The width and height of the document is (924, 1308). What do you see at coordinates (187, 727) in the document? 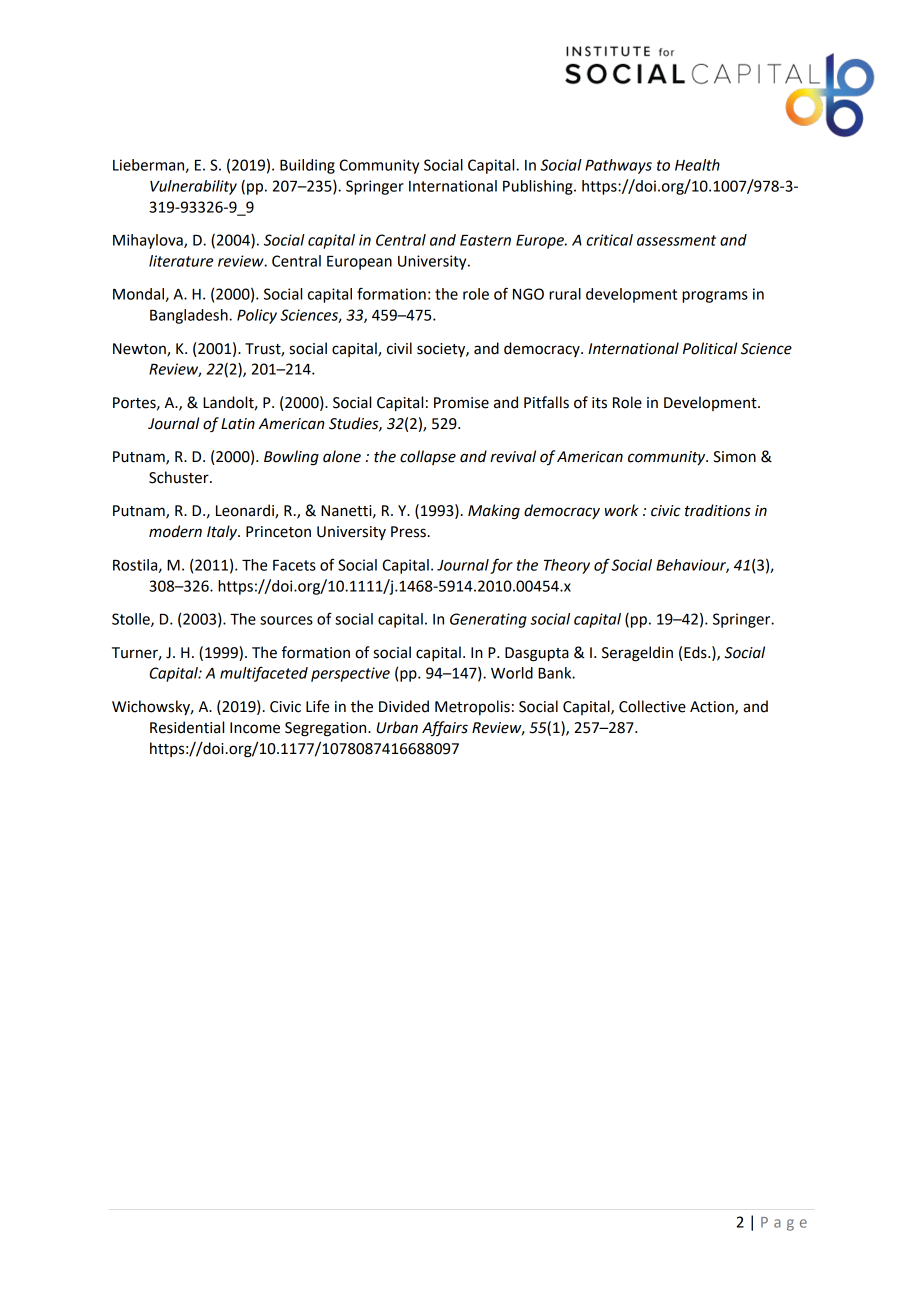
I see `Residential` at bounding box center [187, 727].
